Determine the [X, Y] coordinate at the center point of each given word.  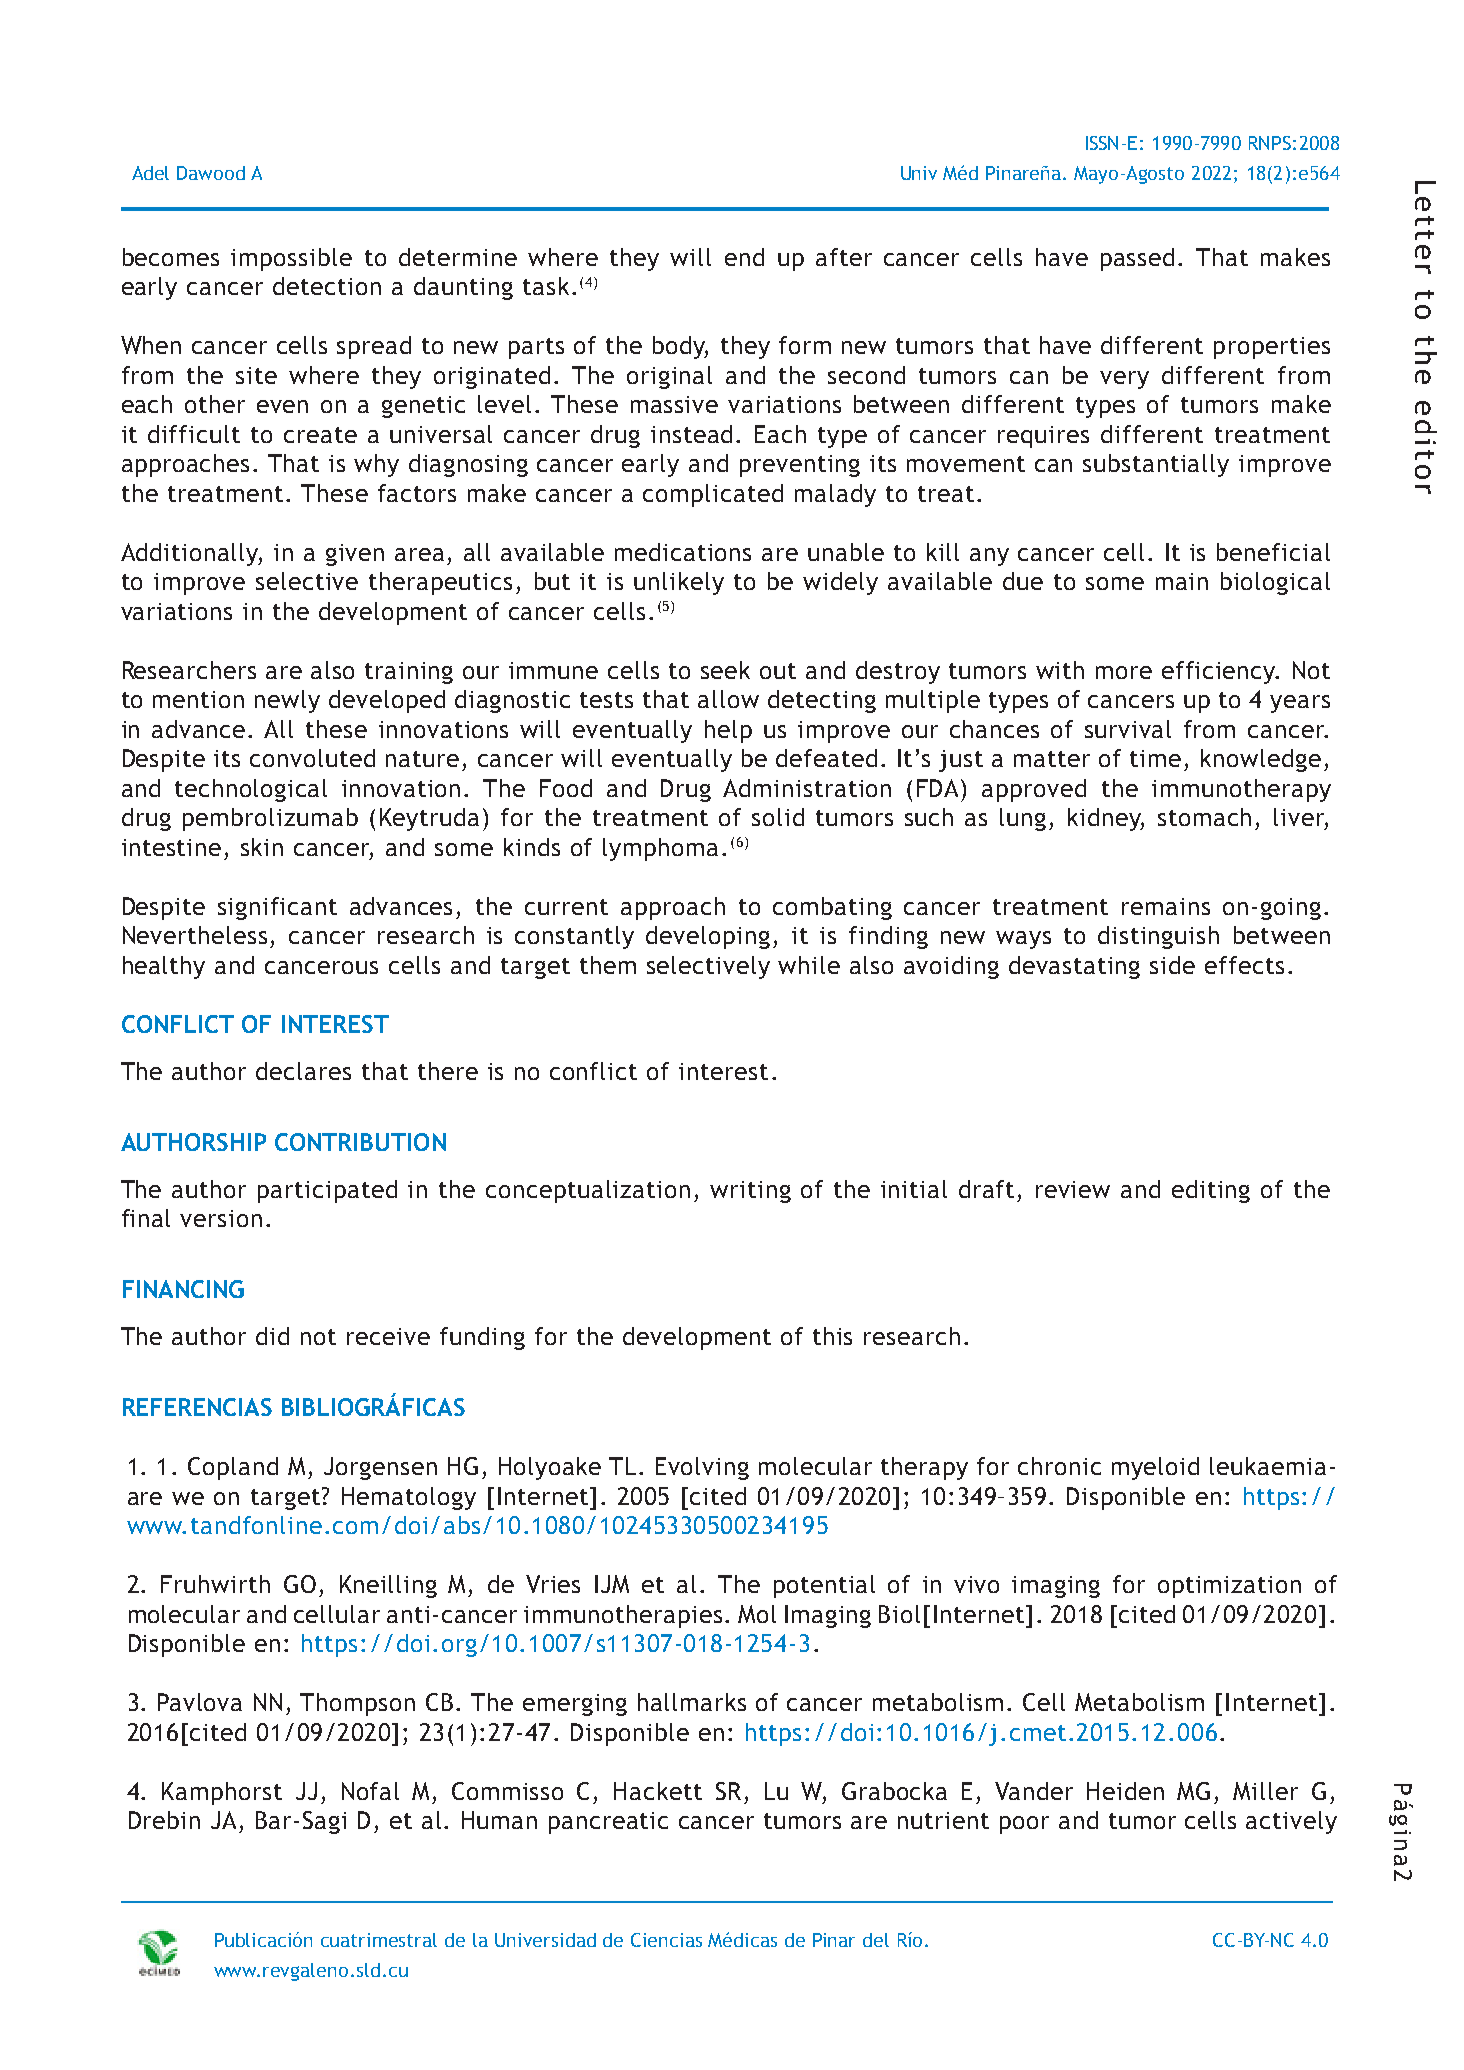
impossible [291, 259]
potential [824, 1586]
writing [750, 1192]
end [744, 257]
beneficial [1273, 552]
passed [1137, 259]
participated [327, 1191]
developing [708, 937]
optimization [1229, 1587]
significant [277, 908]
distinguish [1158, 937]
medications [683, 552]
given [355, 555]
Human [499, 1820]
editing [1211, 1191]
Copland [233, 1468]
